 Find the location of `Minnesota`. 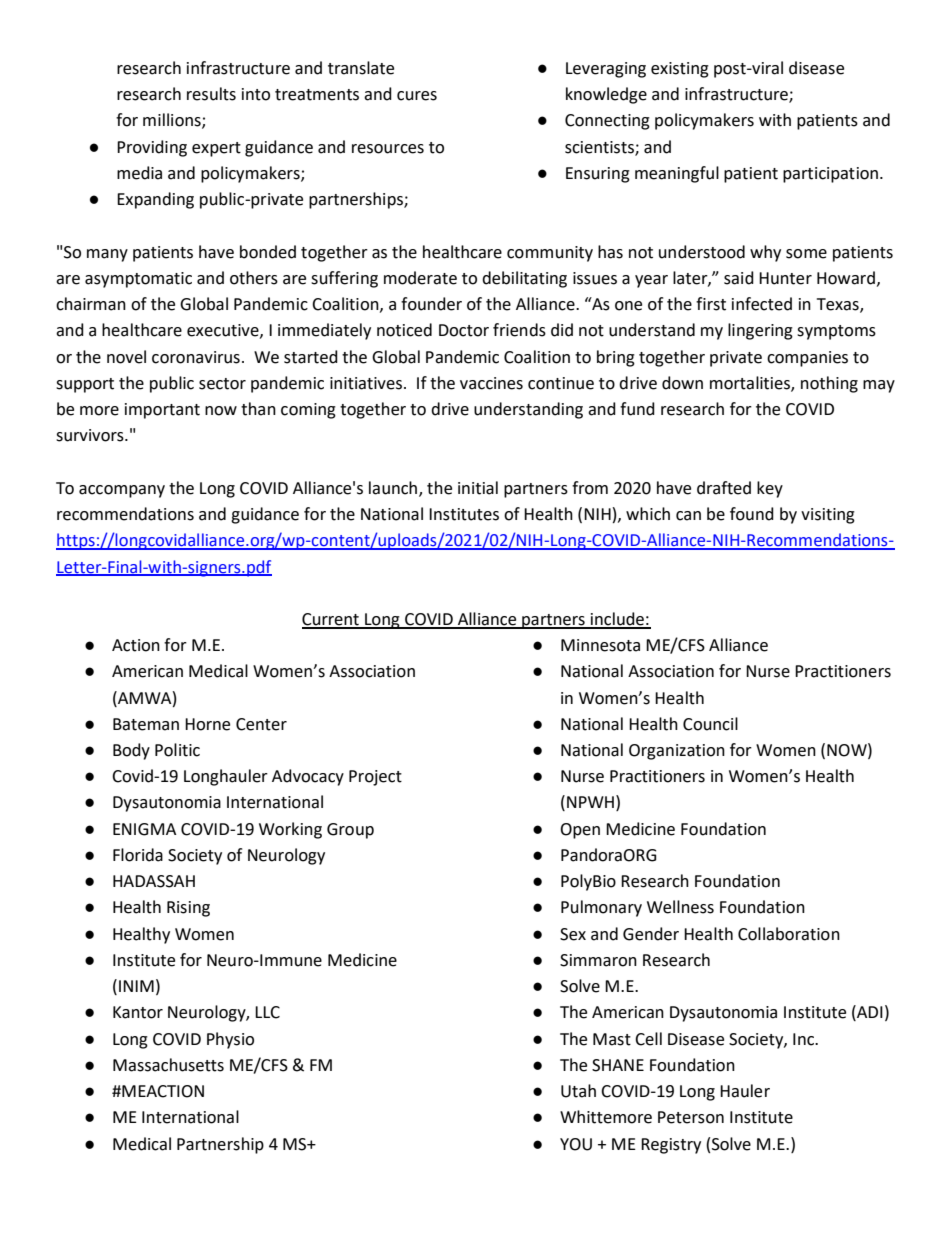

Minnesota is located at coordinates (600, 645).
